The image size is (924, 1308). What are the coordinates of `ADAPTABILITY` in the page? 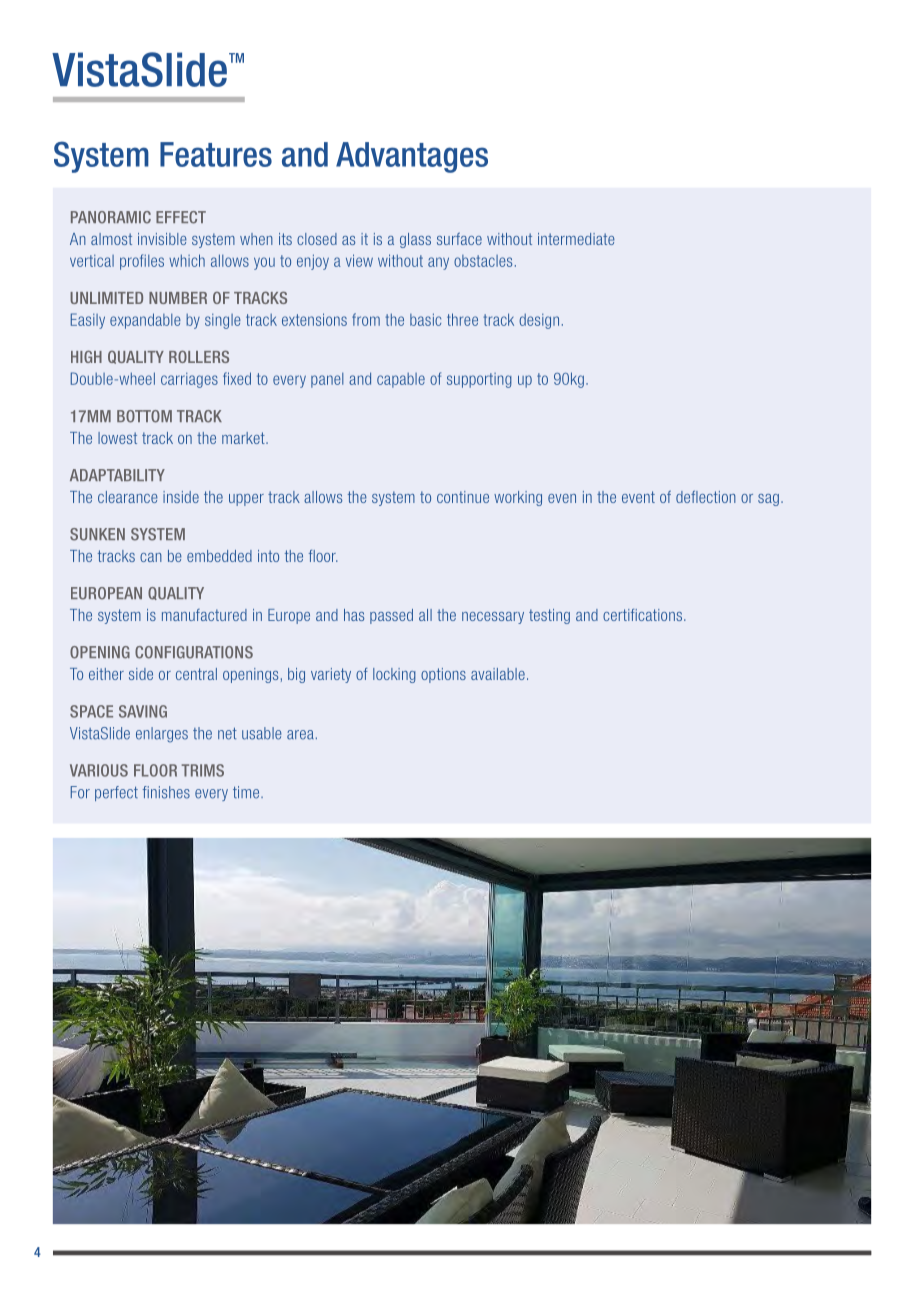 It's located at (117, 475).
